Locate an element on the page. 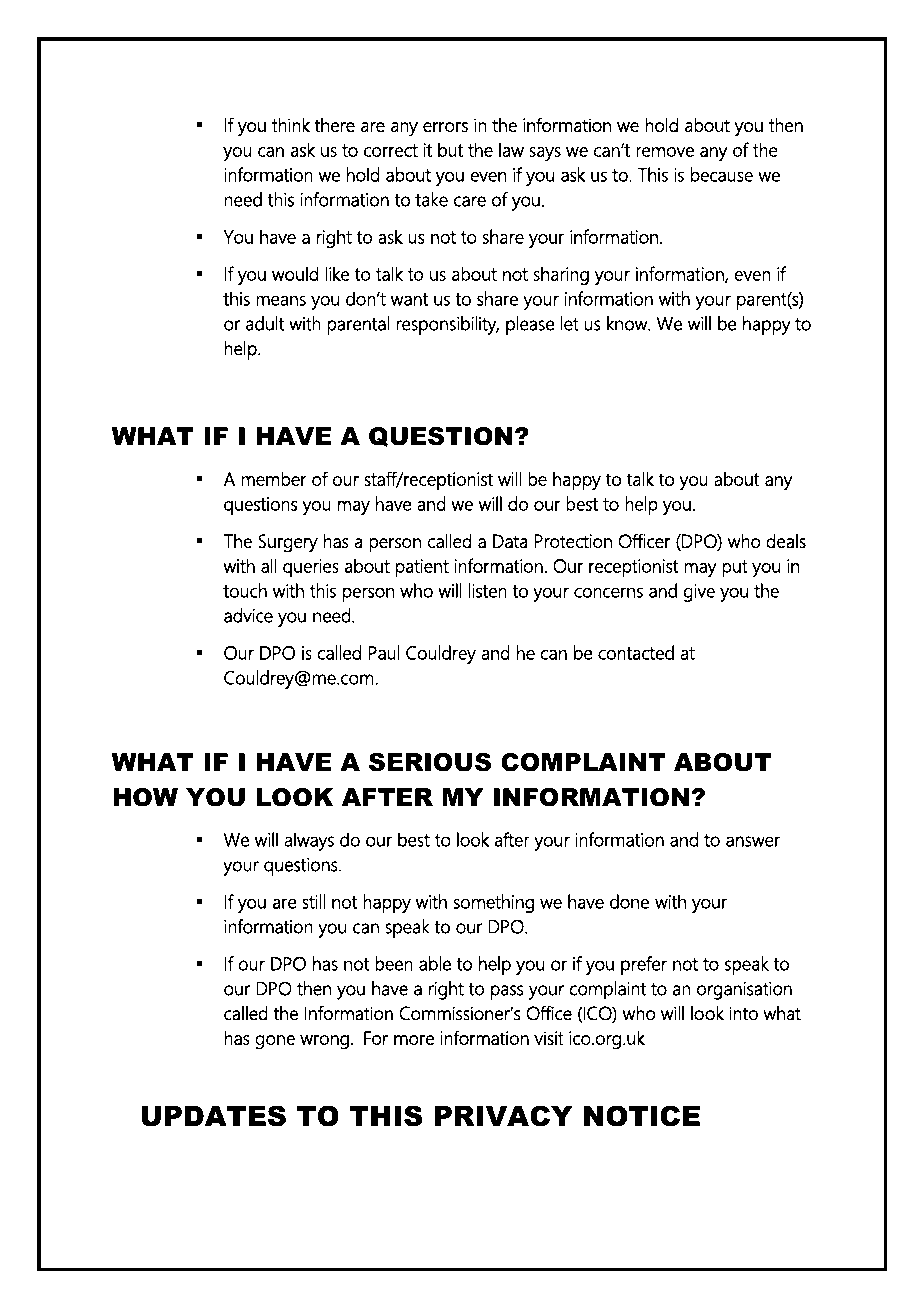 The image size is (924, 1308). listen is located at coordinates (488, 590).
